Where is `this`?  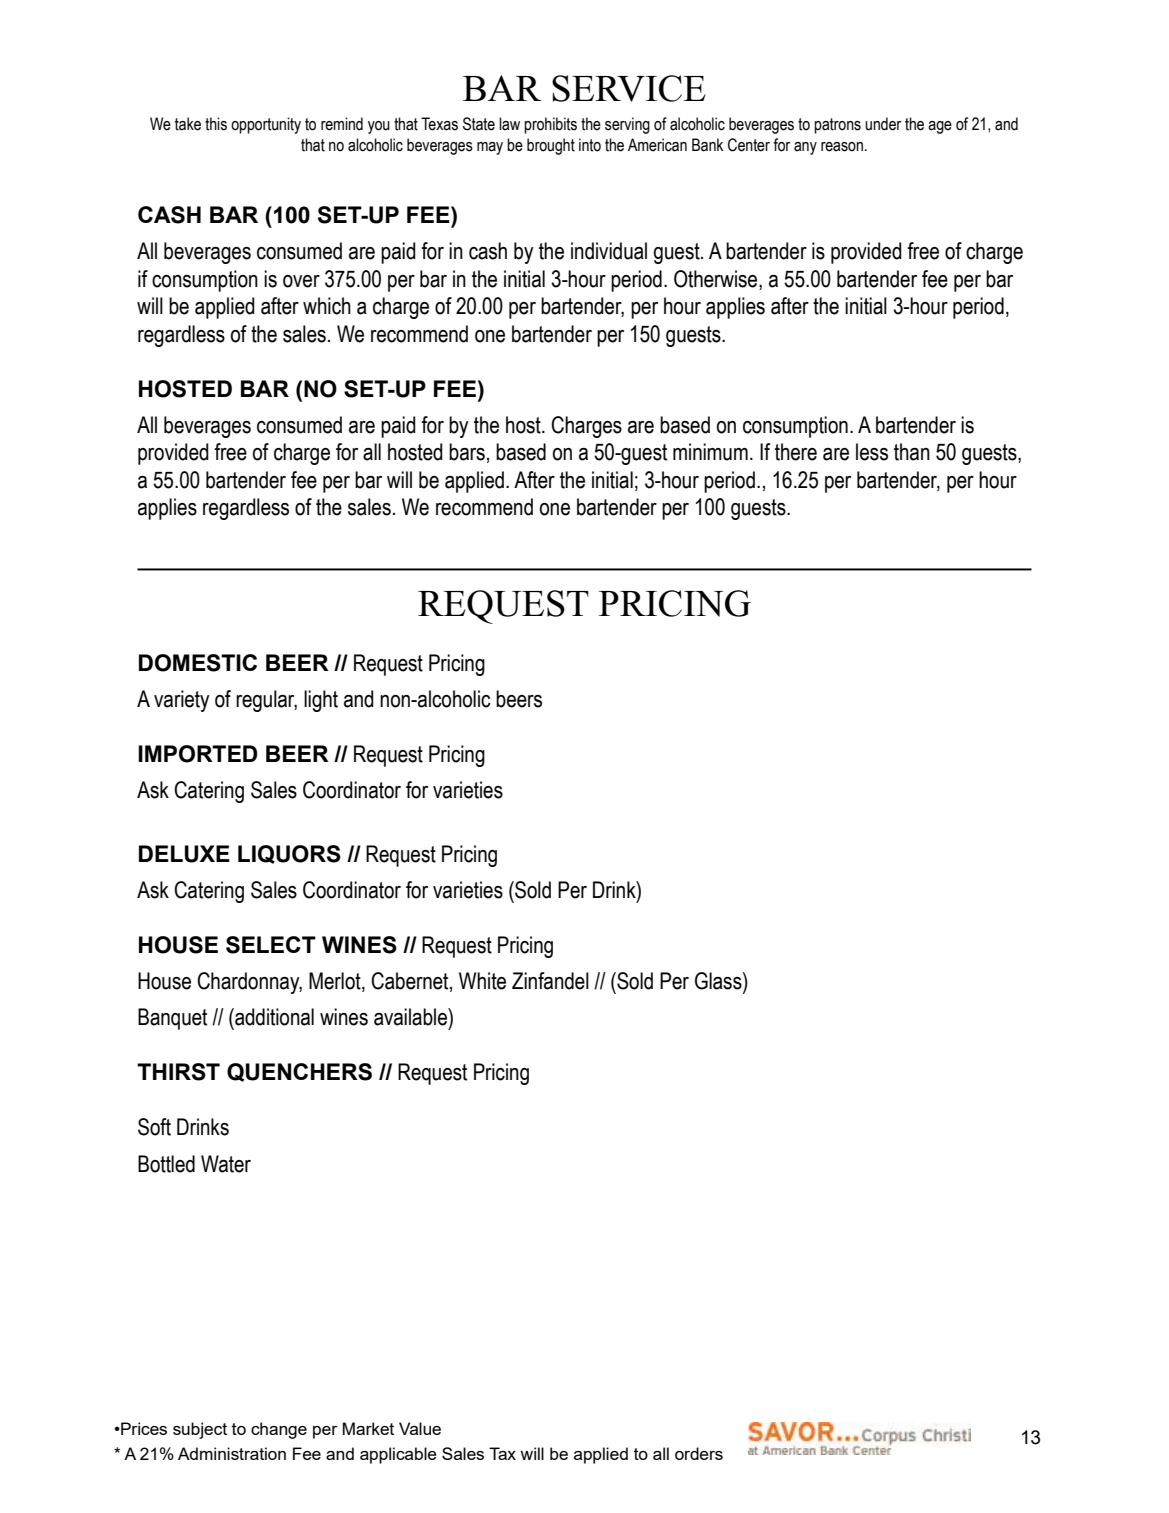 this is located at coordinates (216, 124).
